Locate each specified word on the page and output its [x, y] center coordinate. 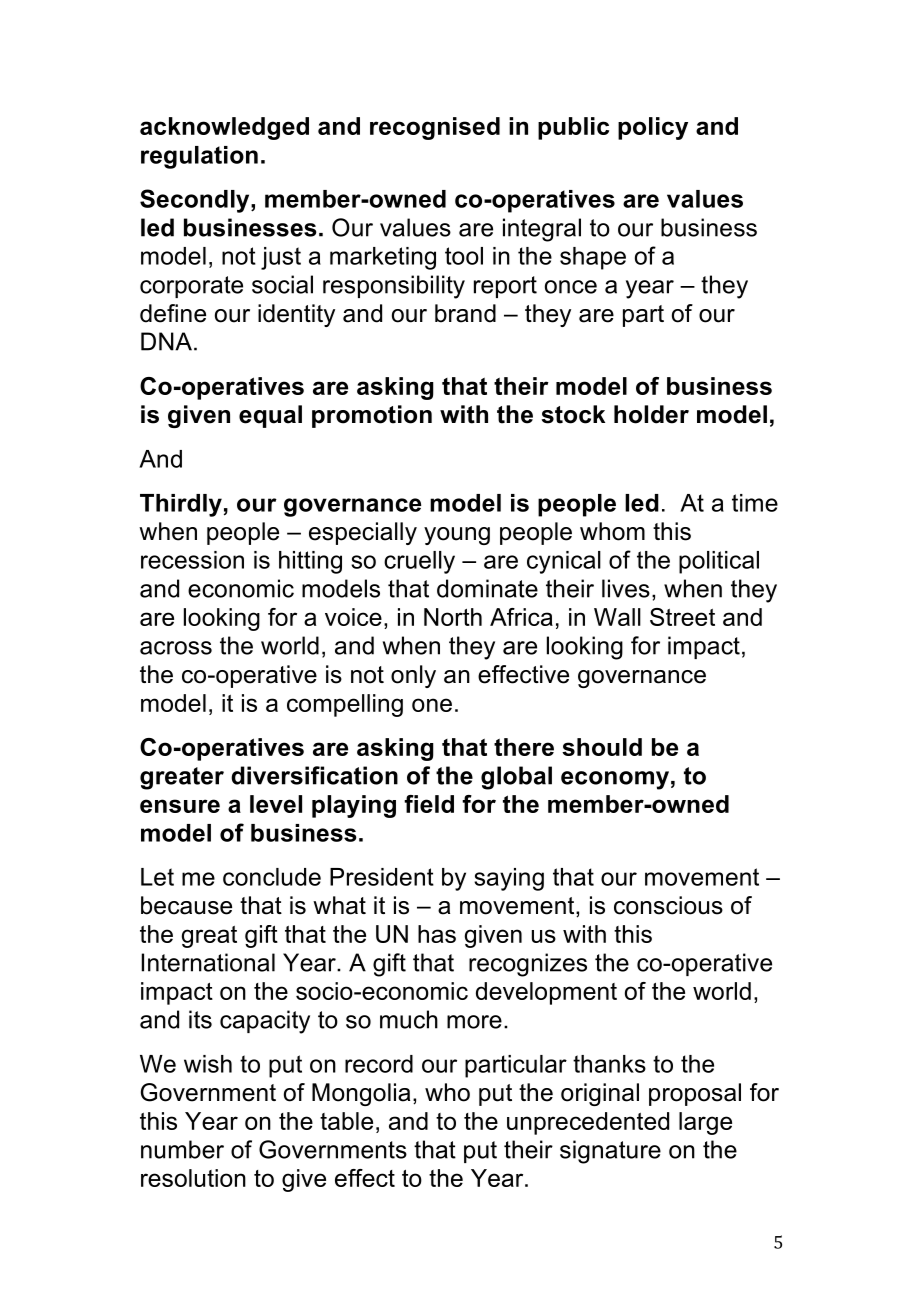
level [276, 804]
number [182, 1149]
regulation [199, 157]
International [208, 962]
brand [465, 313]
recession [192, 560]
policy [653, 128]
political [719, 562]
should [602, 747]
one [432, 705]
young [457, 536]
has [437, 934]
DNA [166, 341]
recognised [435, 128]
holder [651, 414]
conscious [668, 905]
